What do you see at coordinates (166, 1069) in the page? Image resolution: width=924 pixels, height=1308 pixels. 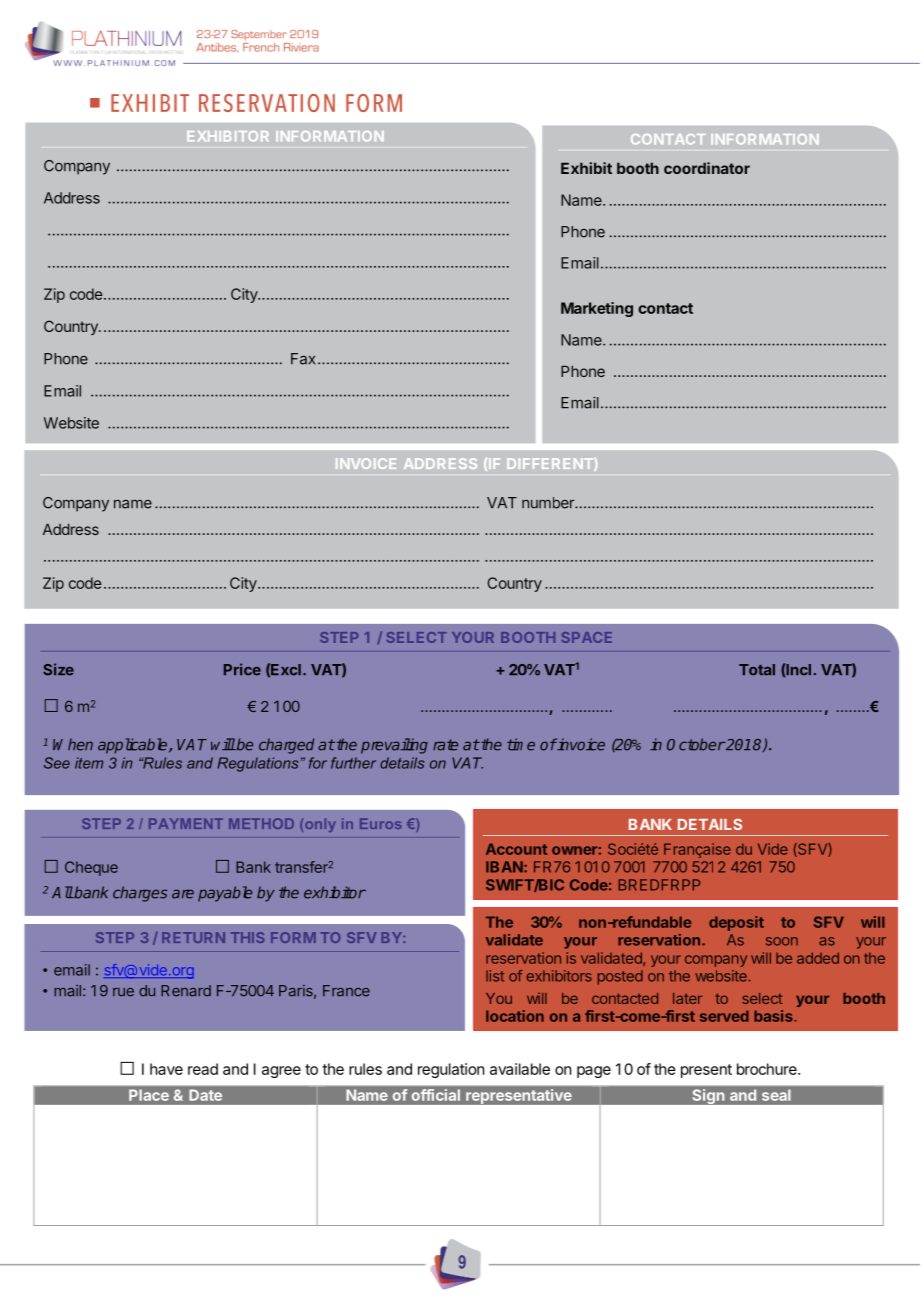 I see `have` at bounding box center [166, 1069].
